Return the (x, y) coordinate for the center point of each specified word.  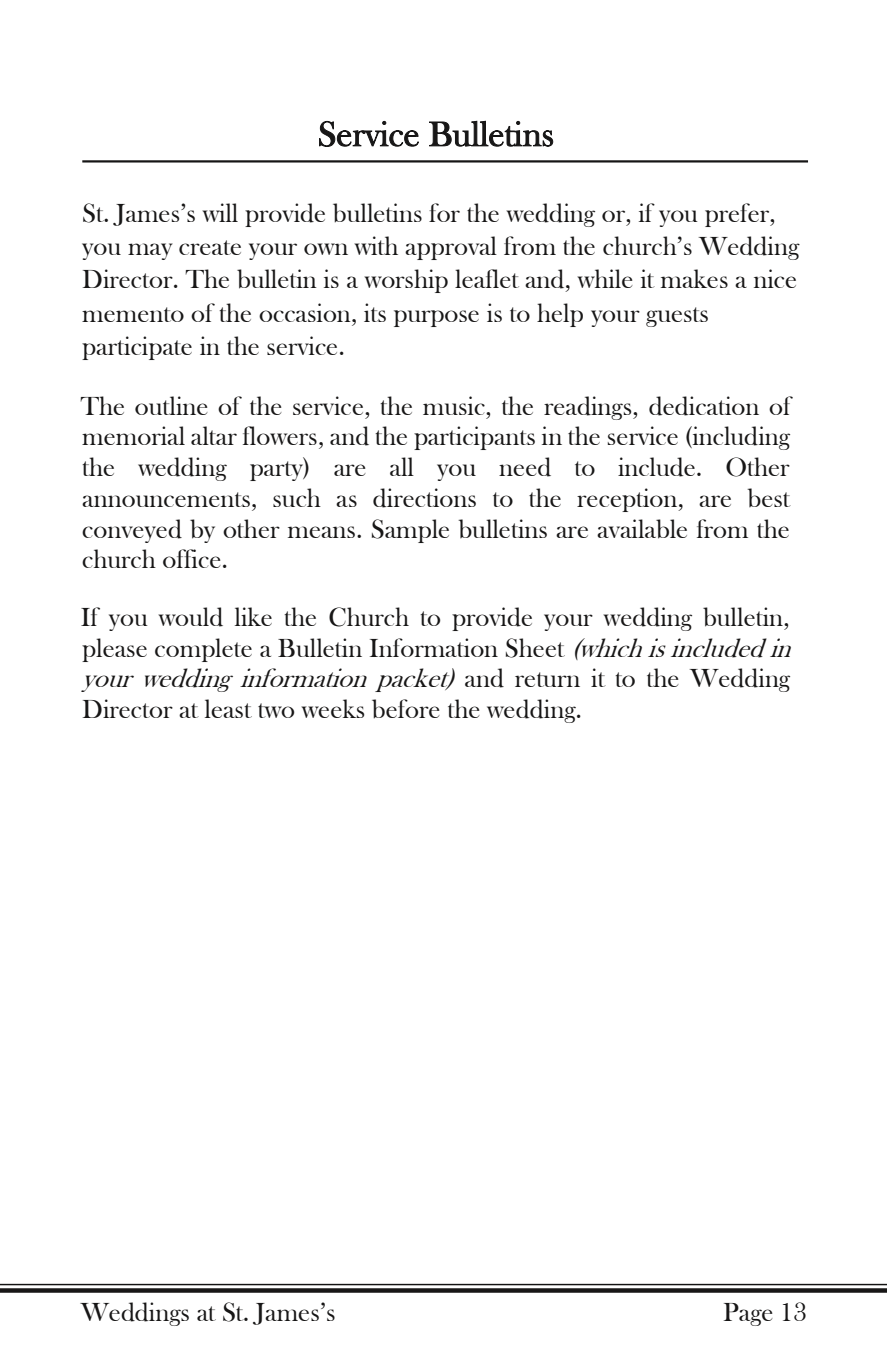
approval (451, 248)
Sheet (535, 648)
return (547, 679)
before (406, 709)
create (210, 247)
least (228, 708)
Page (748, 1314)
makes (694, 278)
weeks (332, 708)
